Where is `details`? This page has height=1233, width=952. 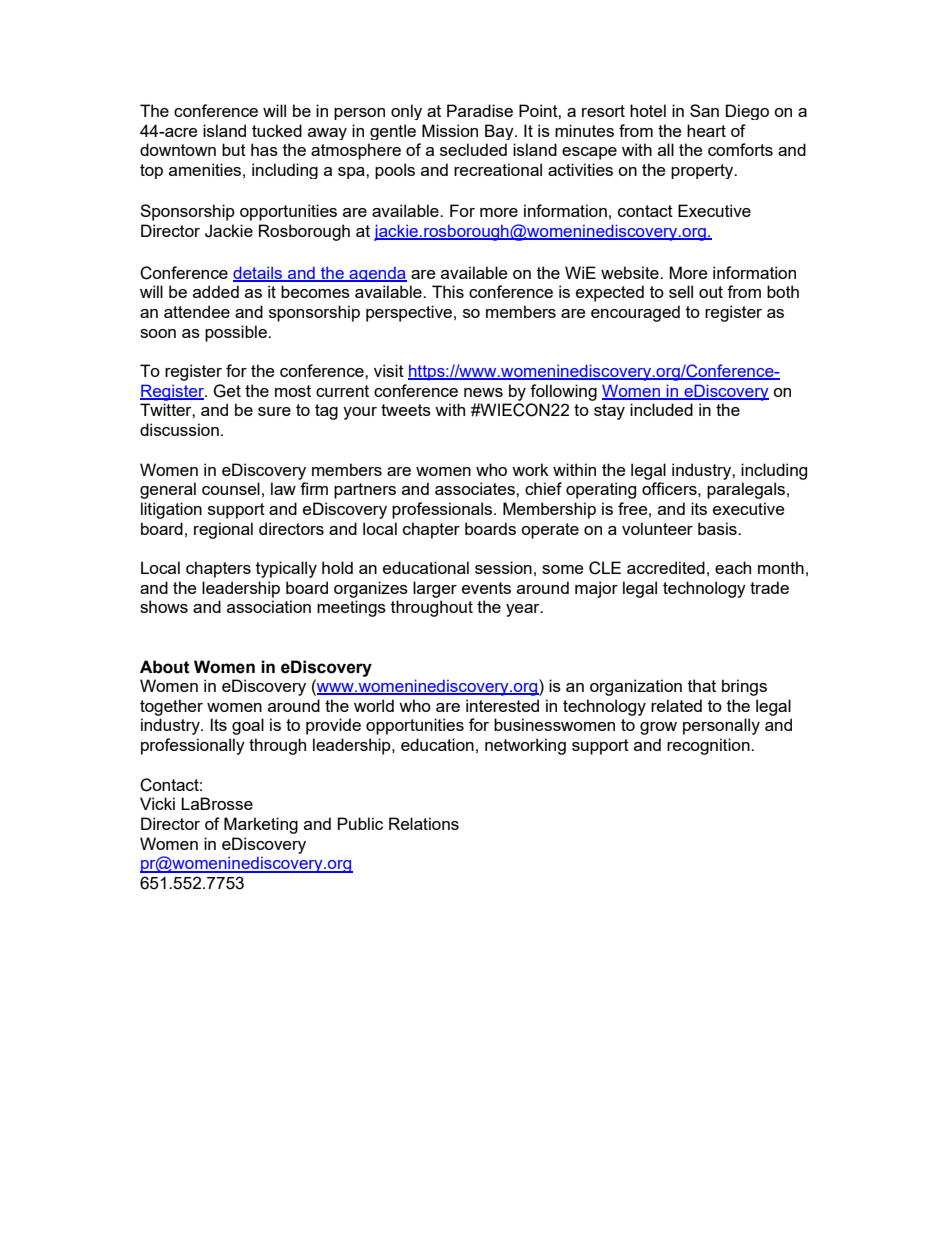
details is located at coordinates (259, 273).
